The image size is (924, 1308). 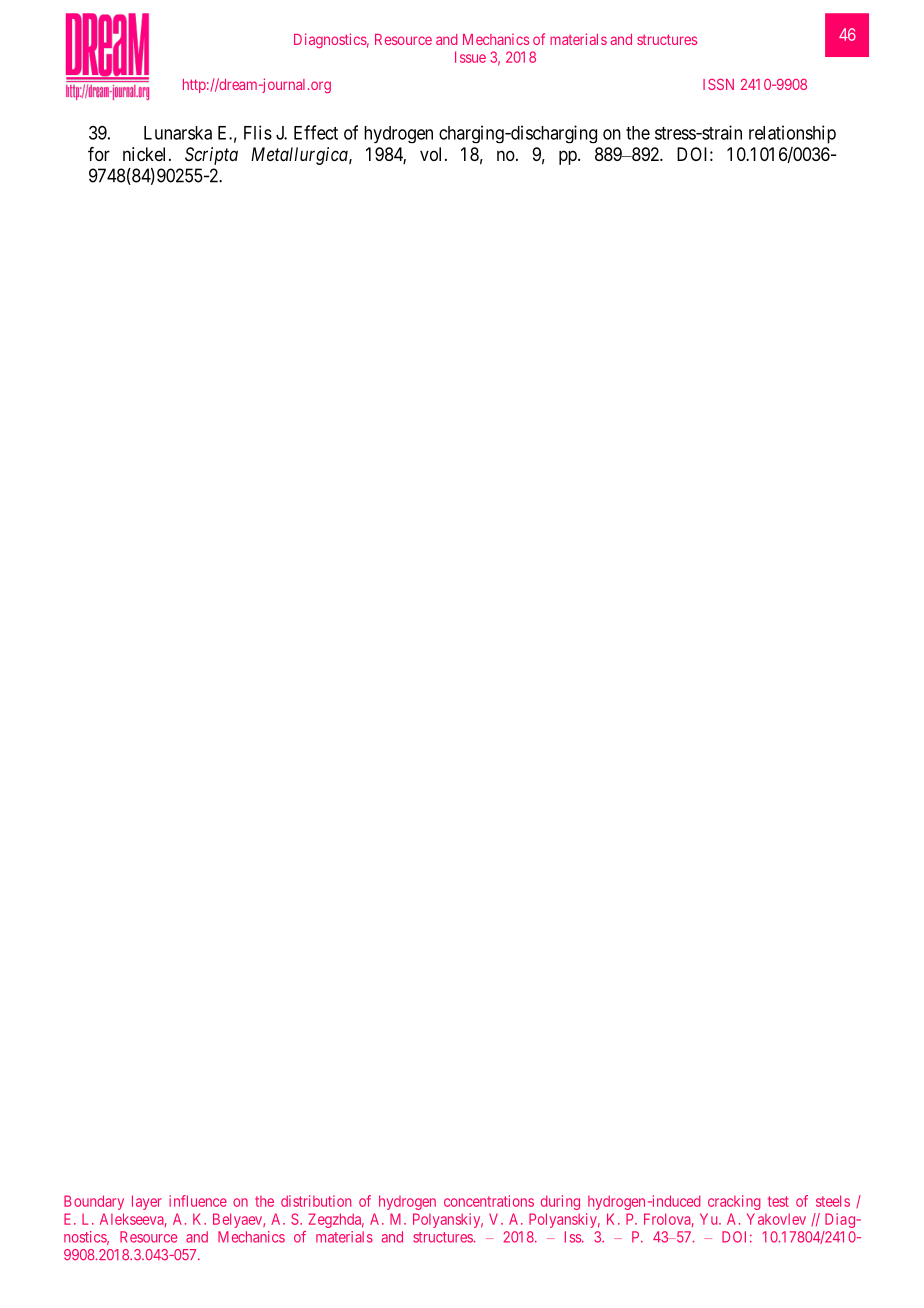 I want to click on concentrations, so click(x=489, y=1201).
